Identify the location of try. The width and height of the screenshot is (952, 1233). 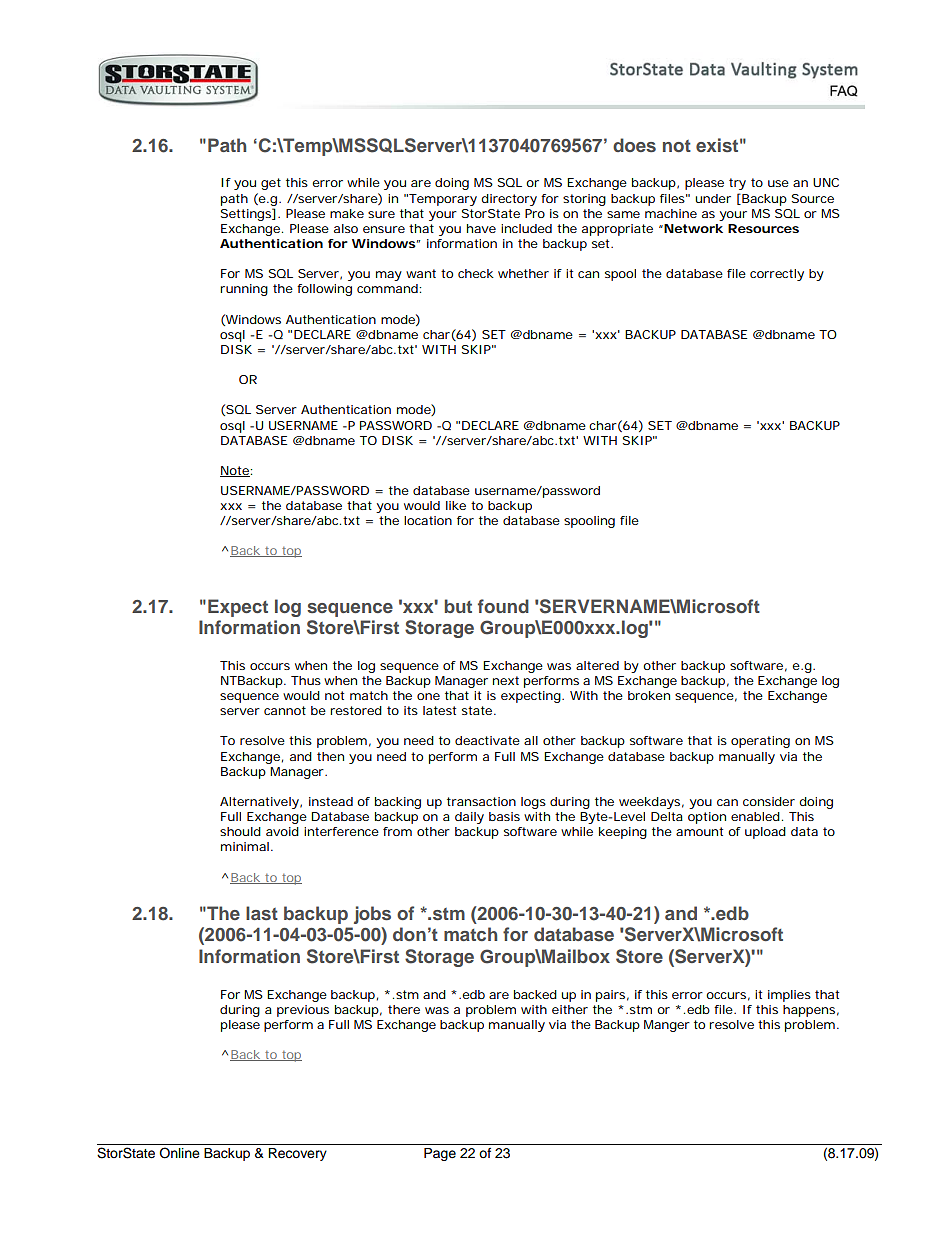
(737, 184).
